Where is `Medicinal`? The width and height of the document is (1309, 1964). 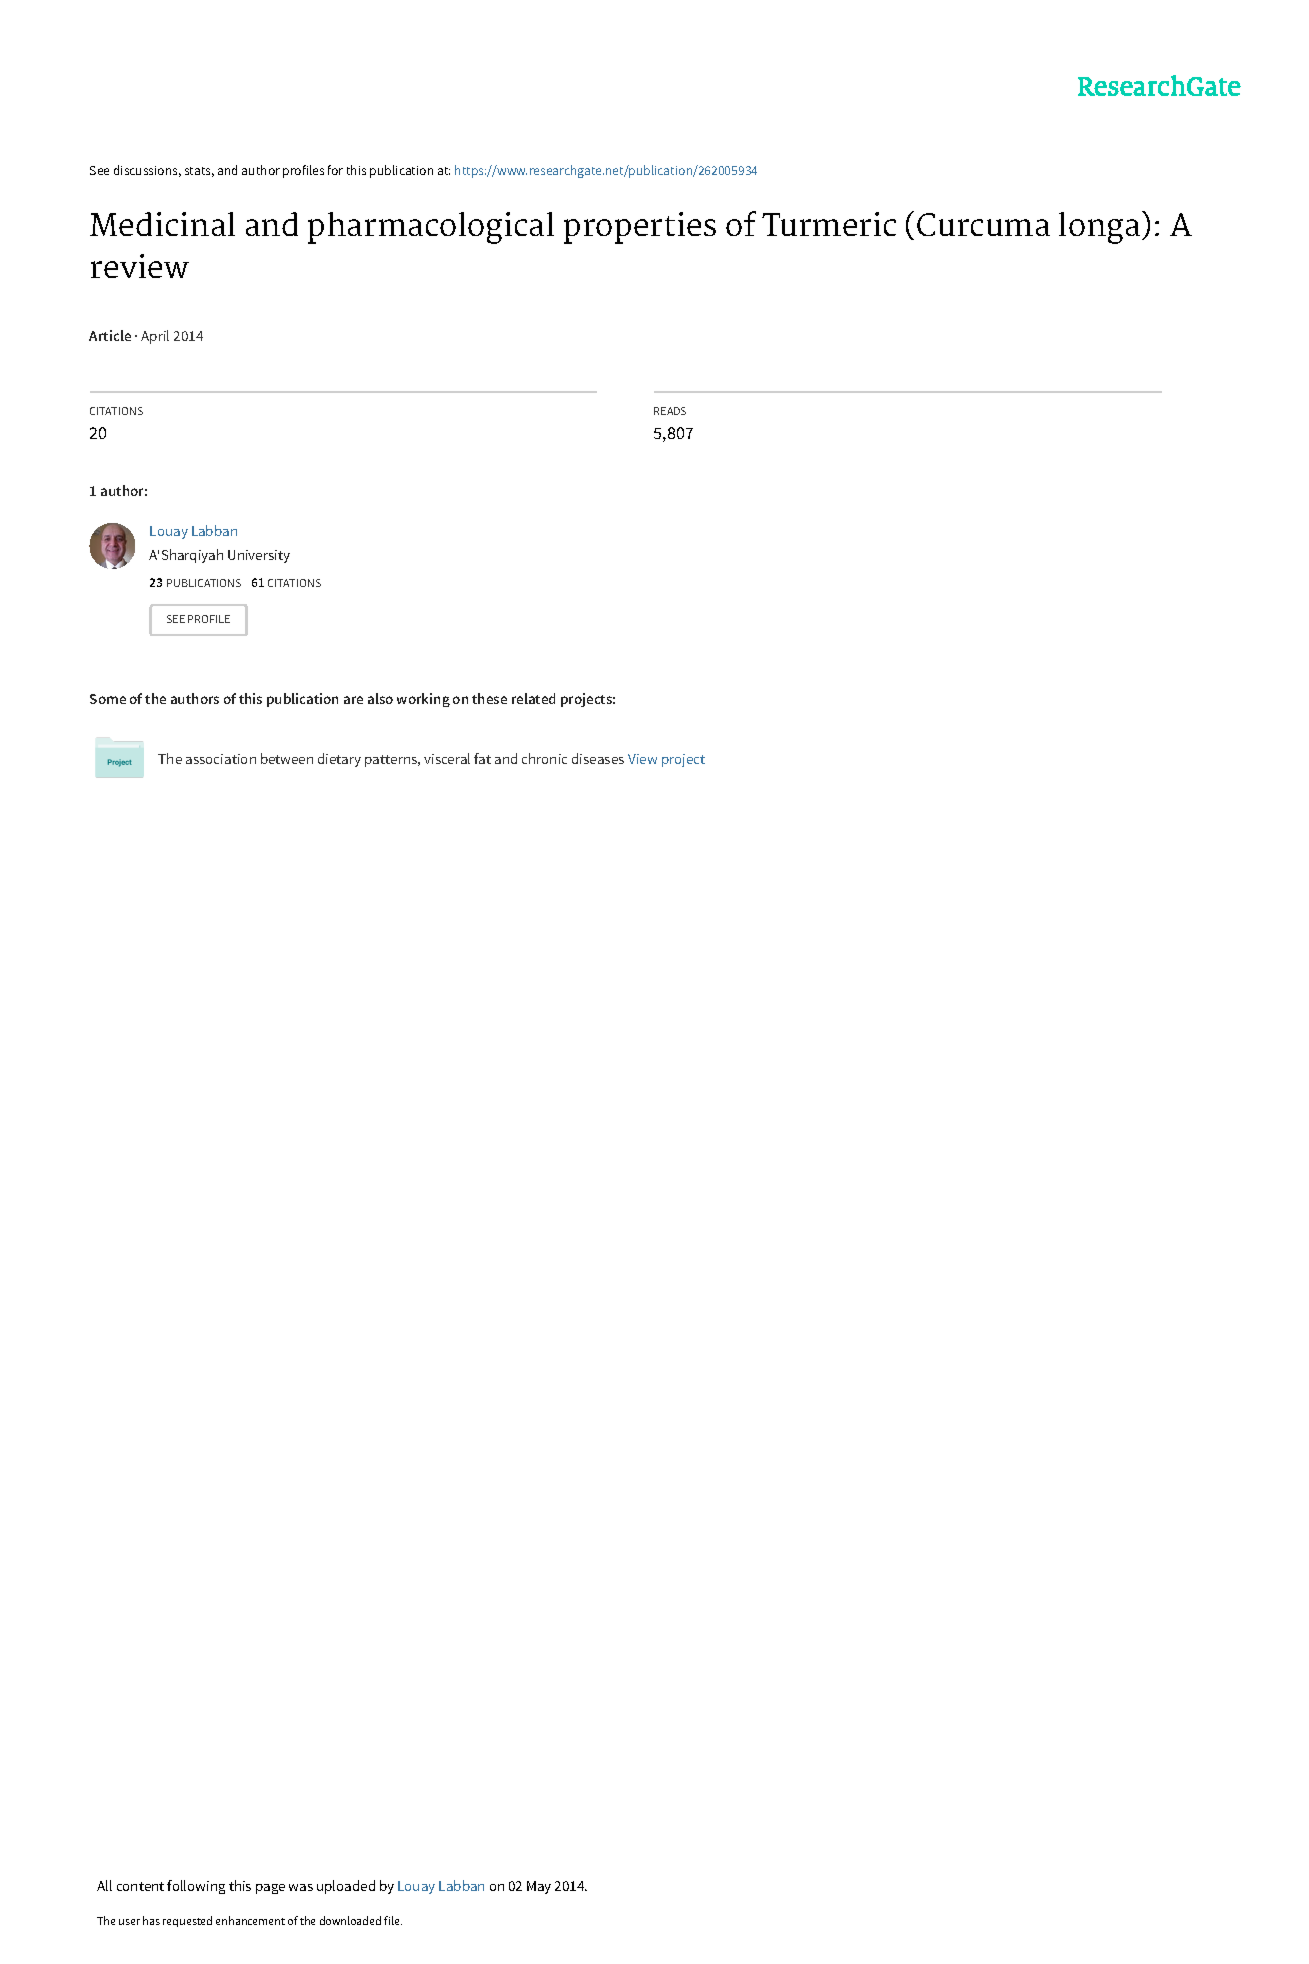 Medicinal is located at coordinates (162, 224).
